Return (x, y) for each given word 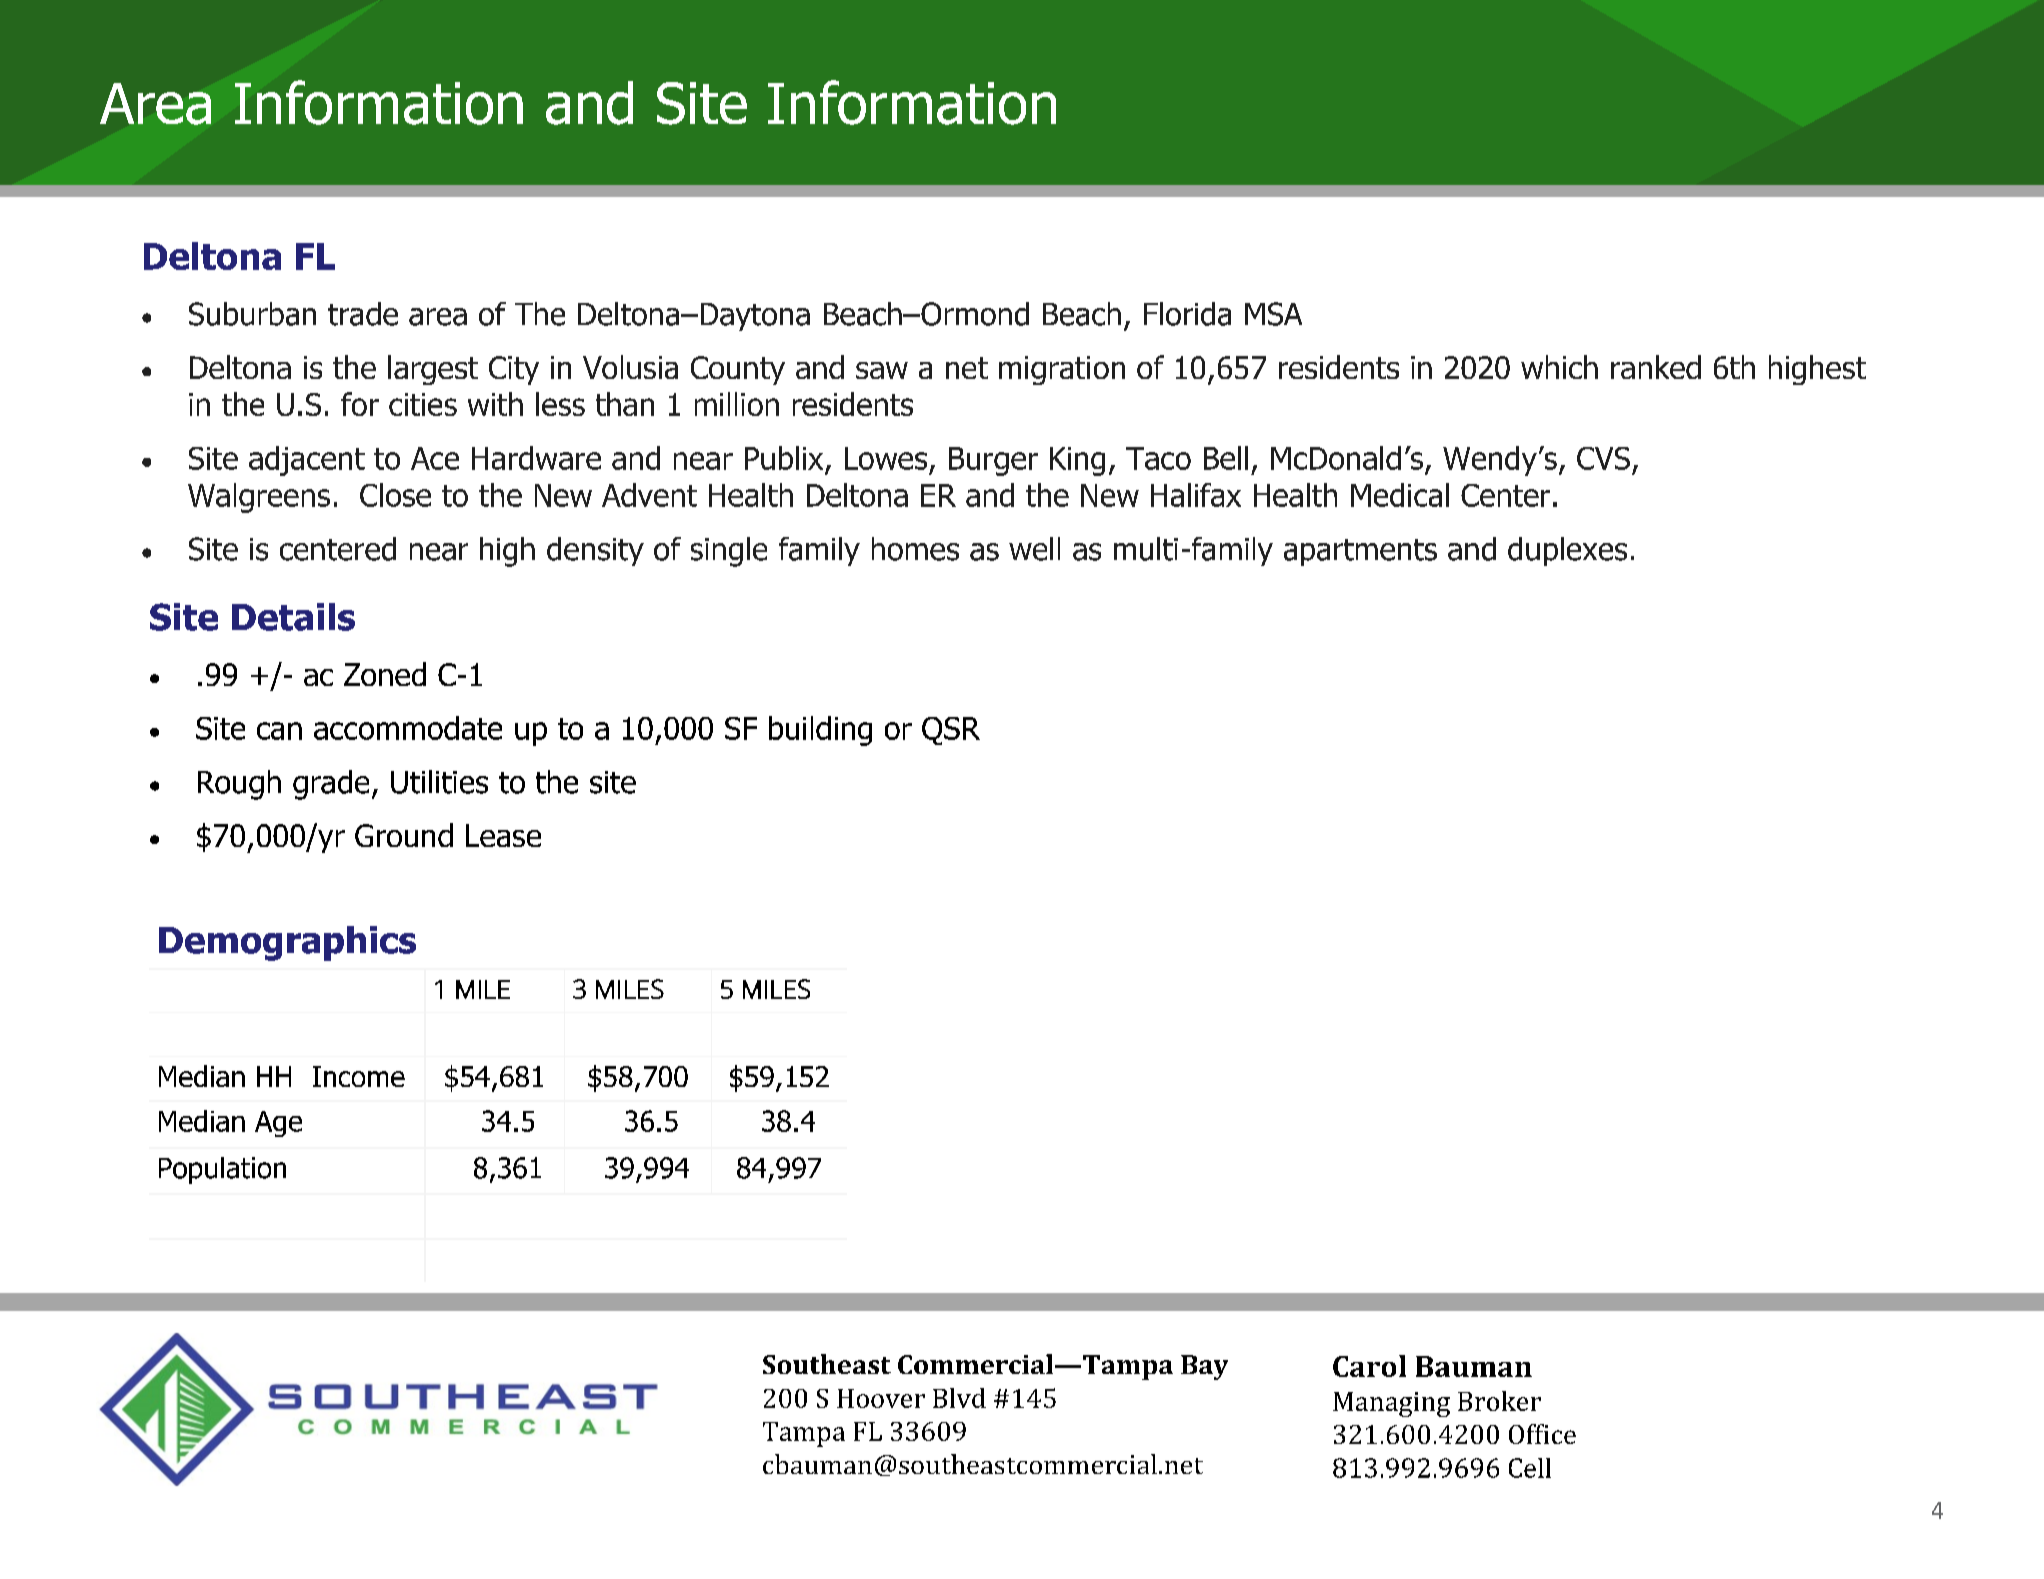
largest (433, 370)
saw (882, 370)
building (820, 731)
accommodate (408, 728)
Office (1542, 1434)
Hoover (881, 1398)
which (1559, 367)
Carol (1369, 1366)
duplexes (1567, 551)
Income (359, 1076)
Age (278, 1124)
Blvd (959, 1398)
